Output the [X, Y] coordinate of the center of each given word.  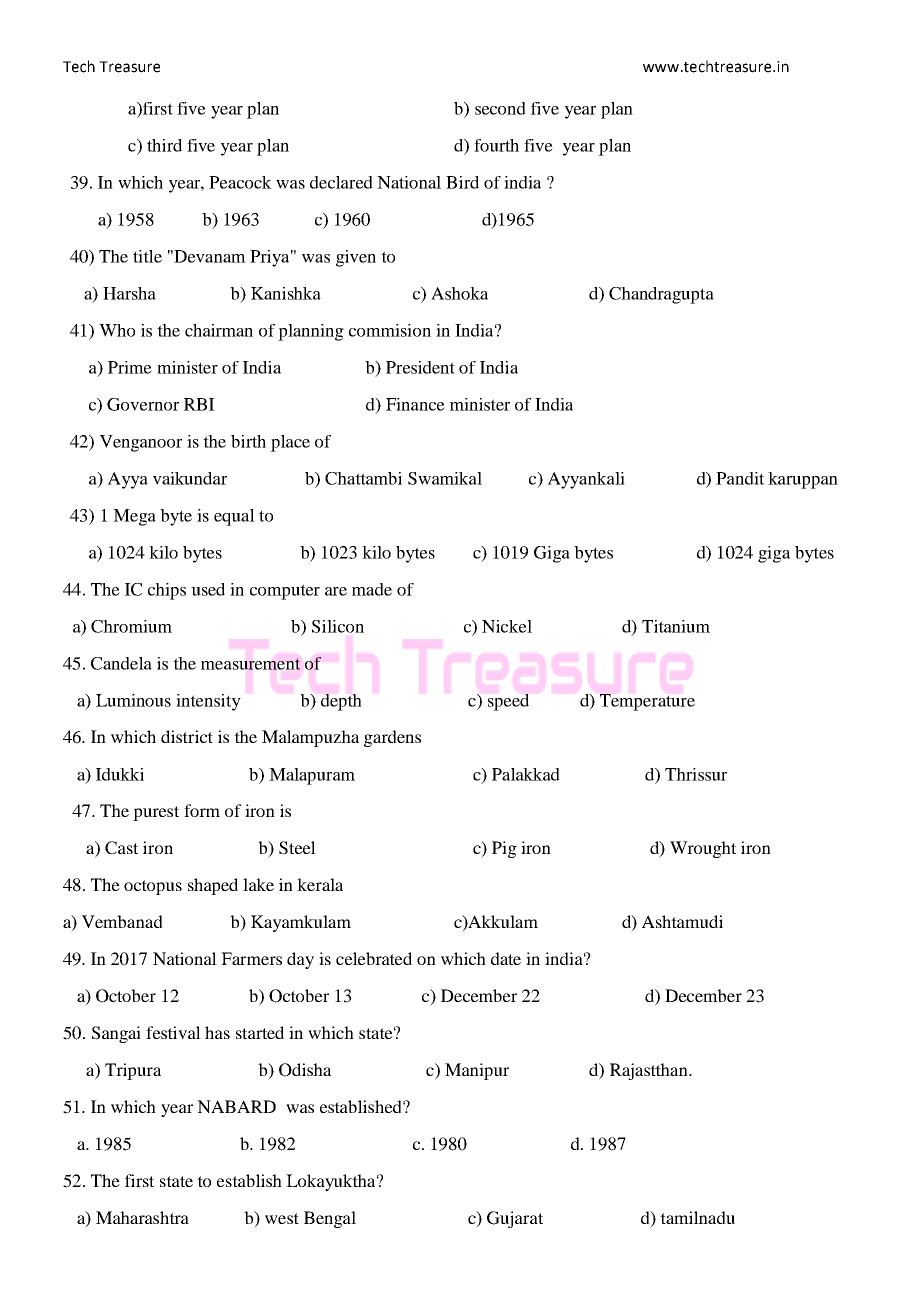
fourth [496, 145]
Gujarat [515, 1219]
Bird [462, 182]
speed [508, 702]
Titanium [676, 626]
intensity [208, 702]
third [164, 145]
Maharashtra [142, 1217]
